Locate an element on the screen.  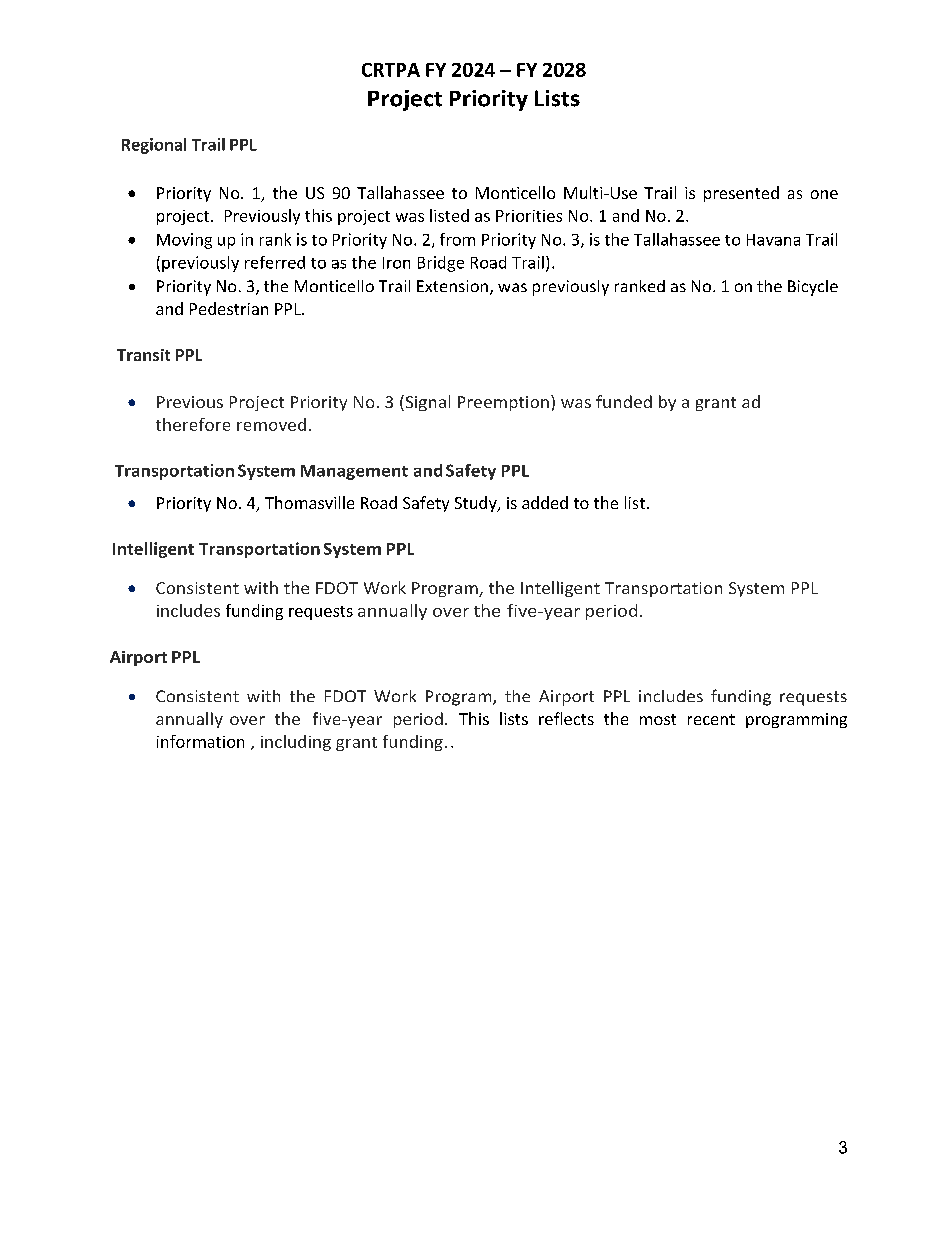
therefore is located at coordinates (193, 424).
